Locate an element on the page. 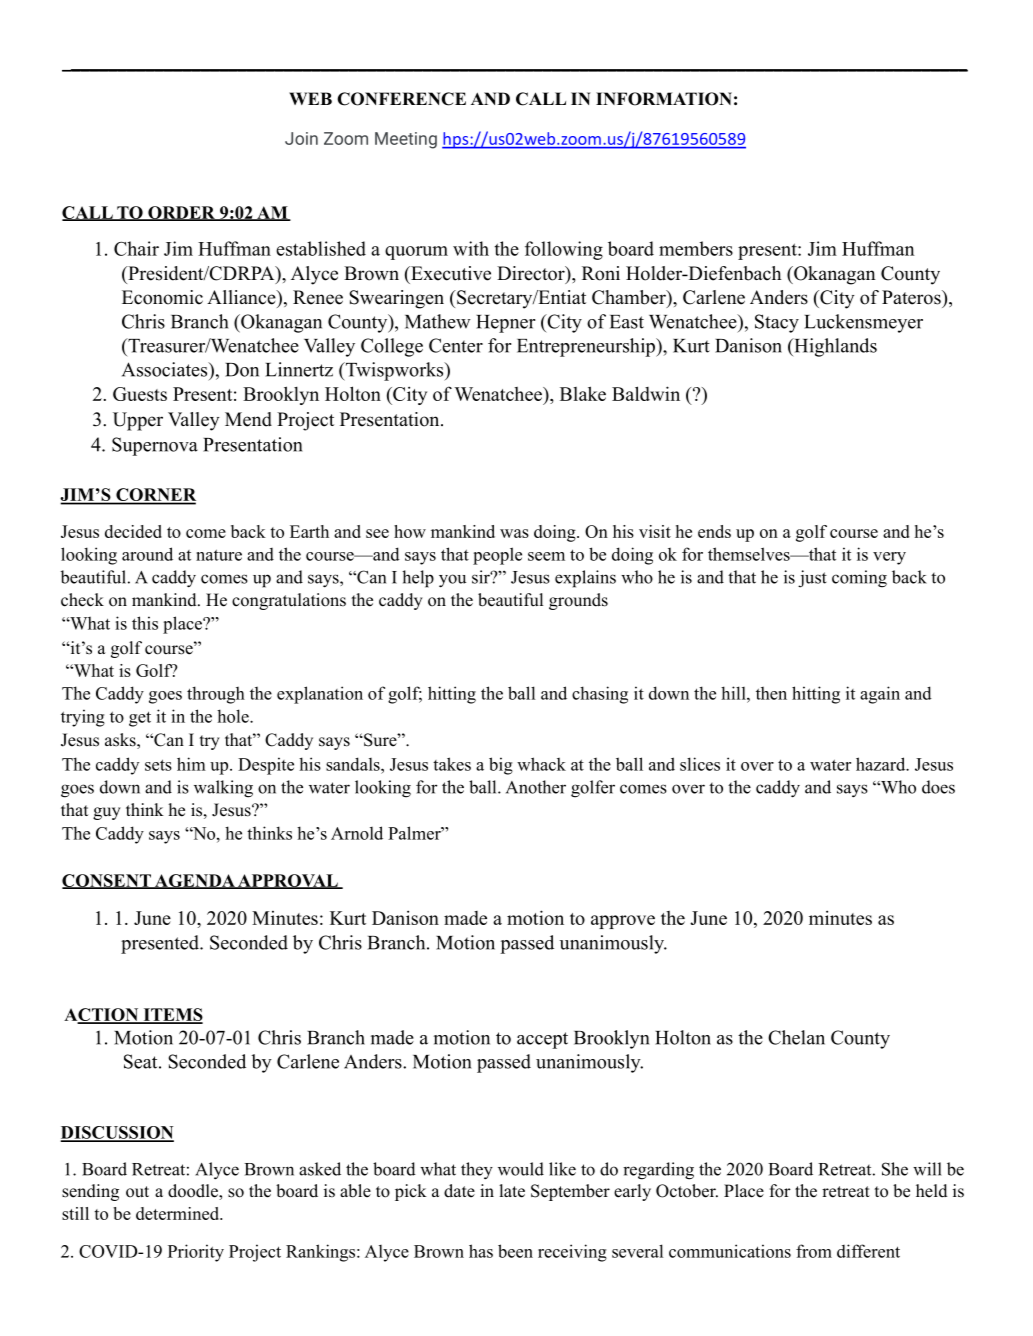  ORDER is located at coordinates (181, 213).
